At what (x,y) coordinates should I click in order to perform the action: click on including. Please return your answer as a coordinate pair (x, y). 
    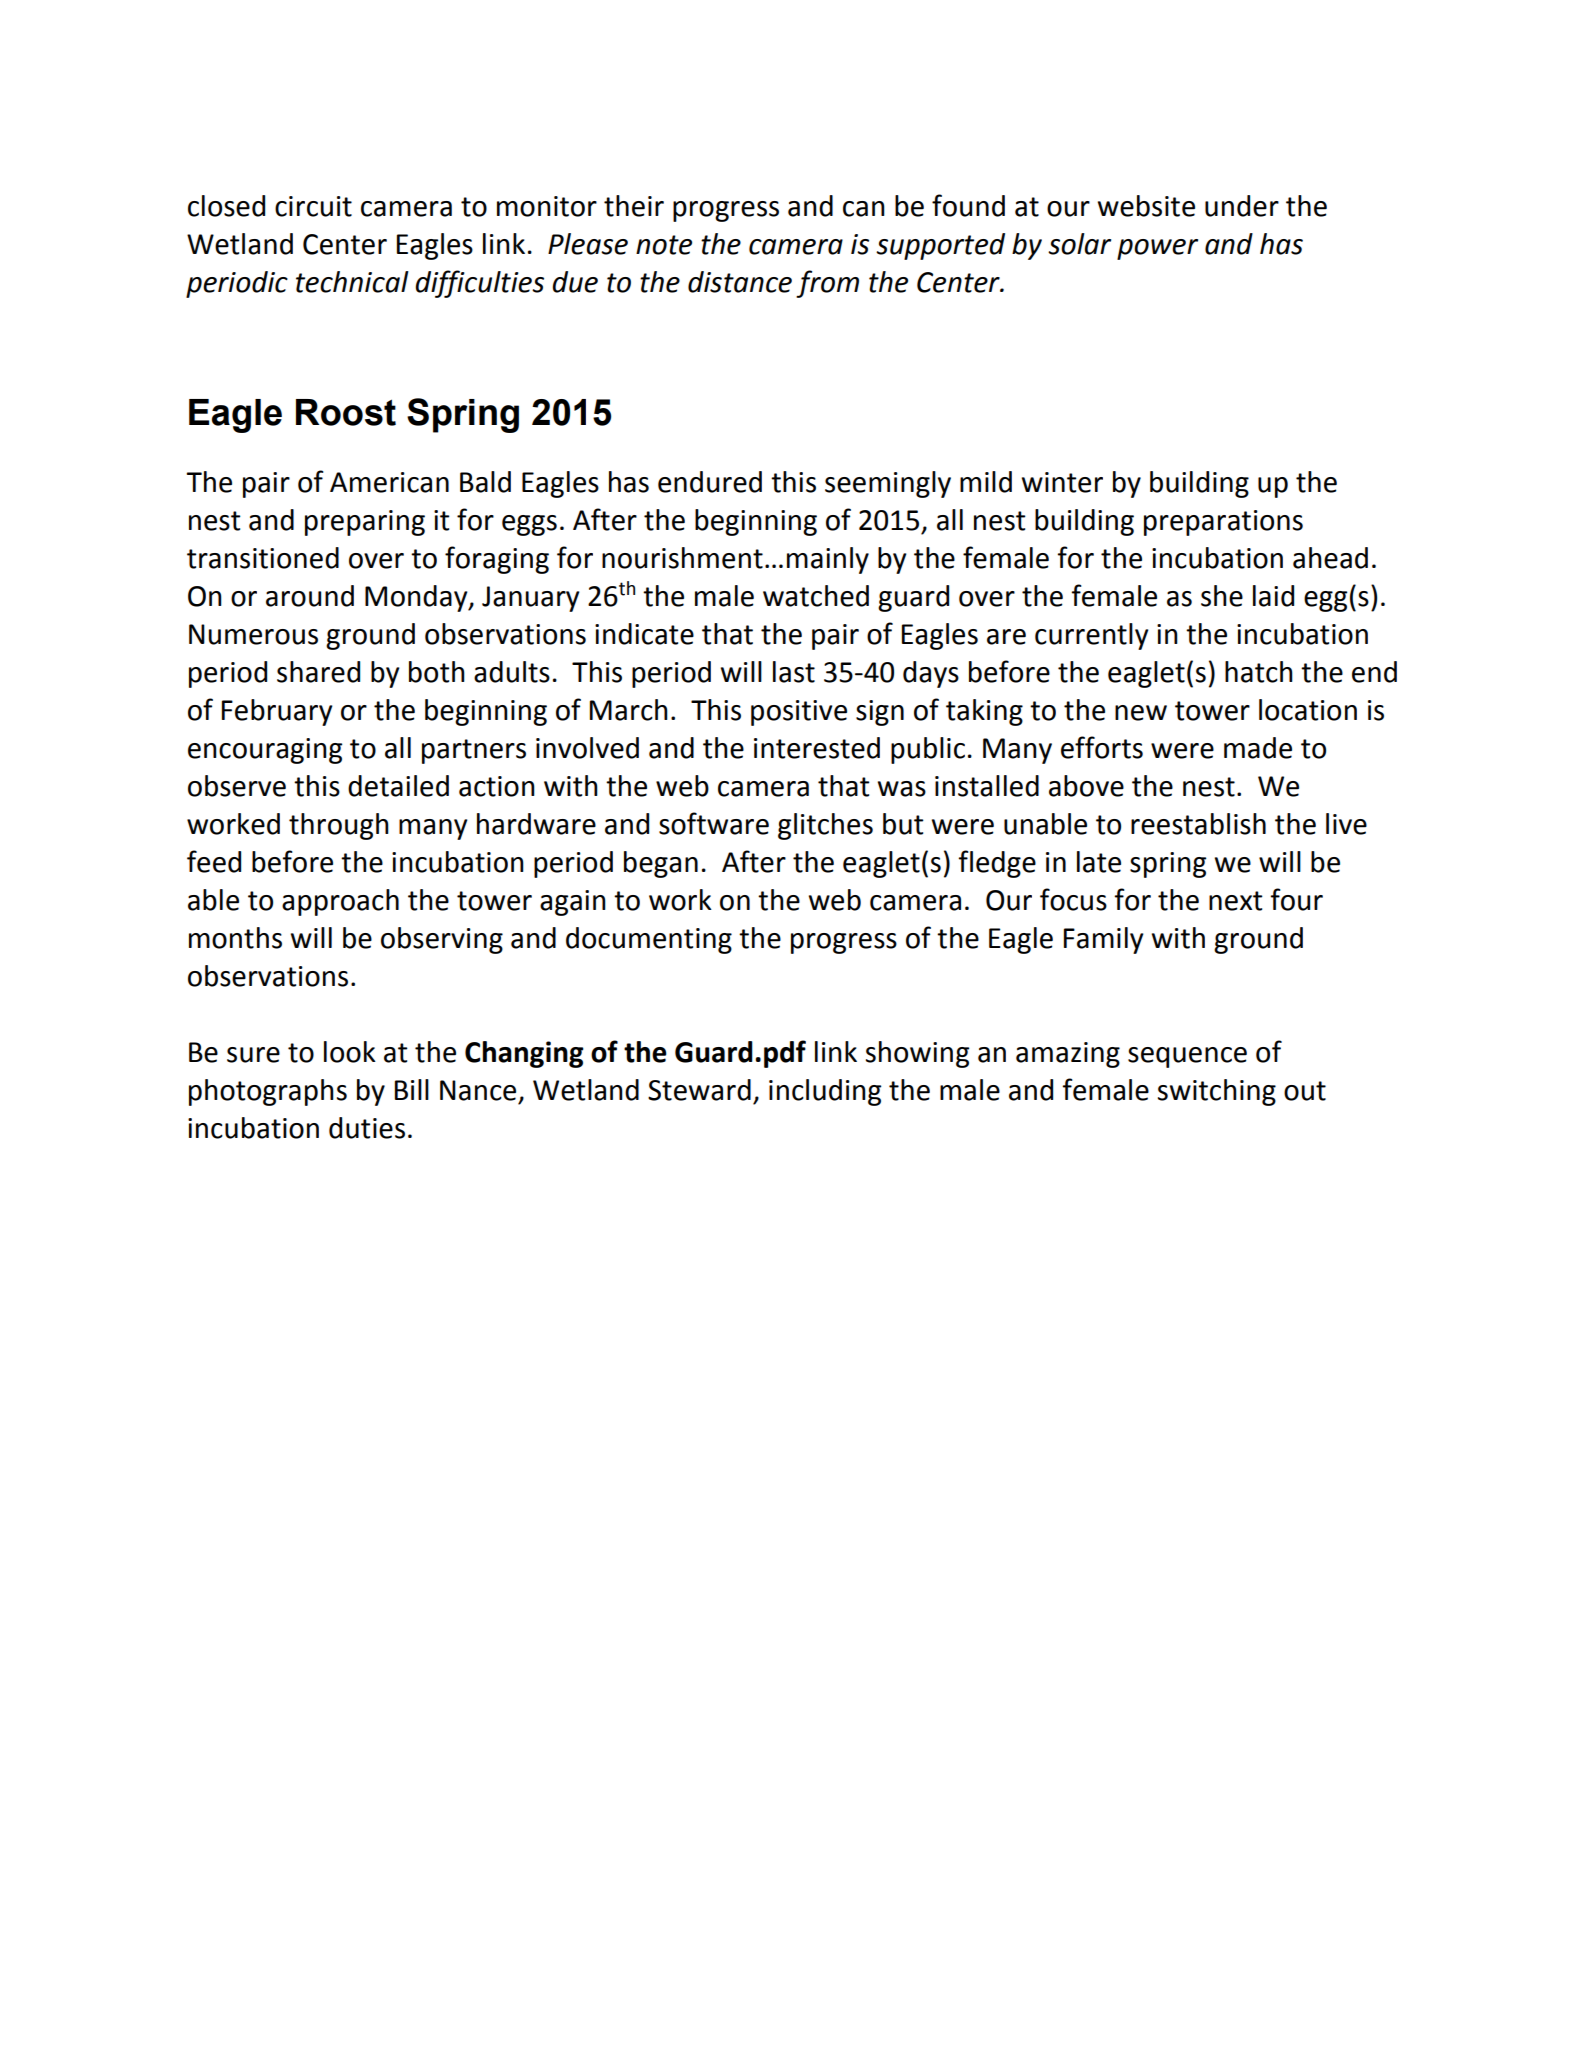
    Looking at the image, I should click on (825, 1092).
